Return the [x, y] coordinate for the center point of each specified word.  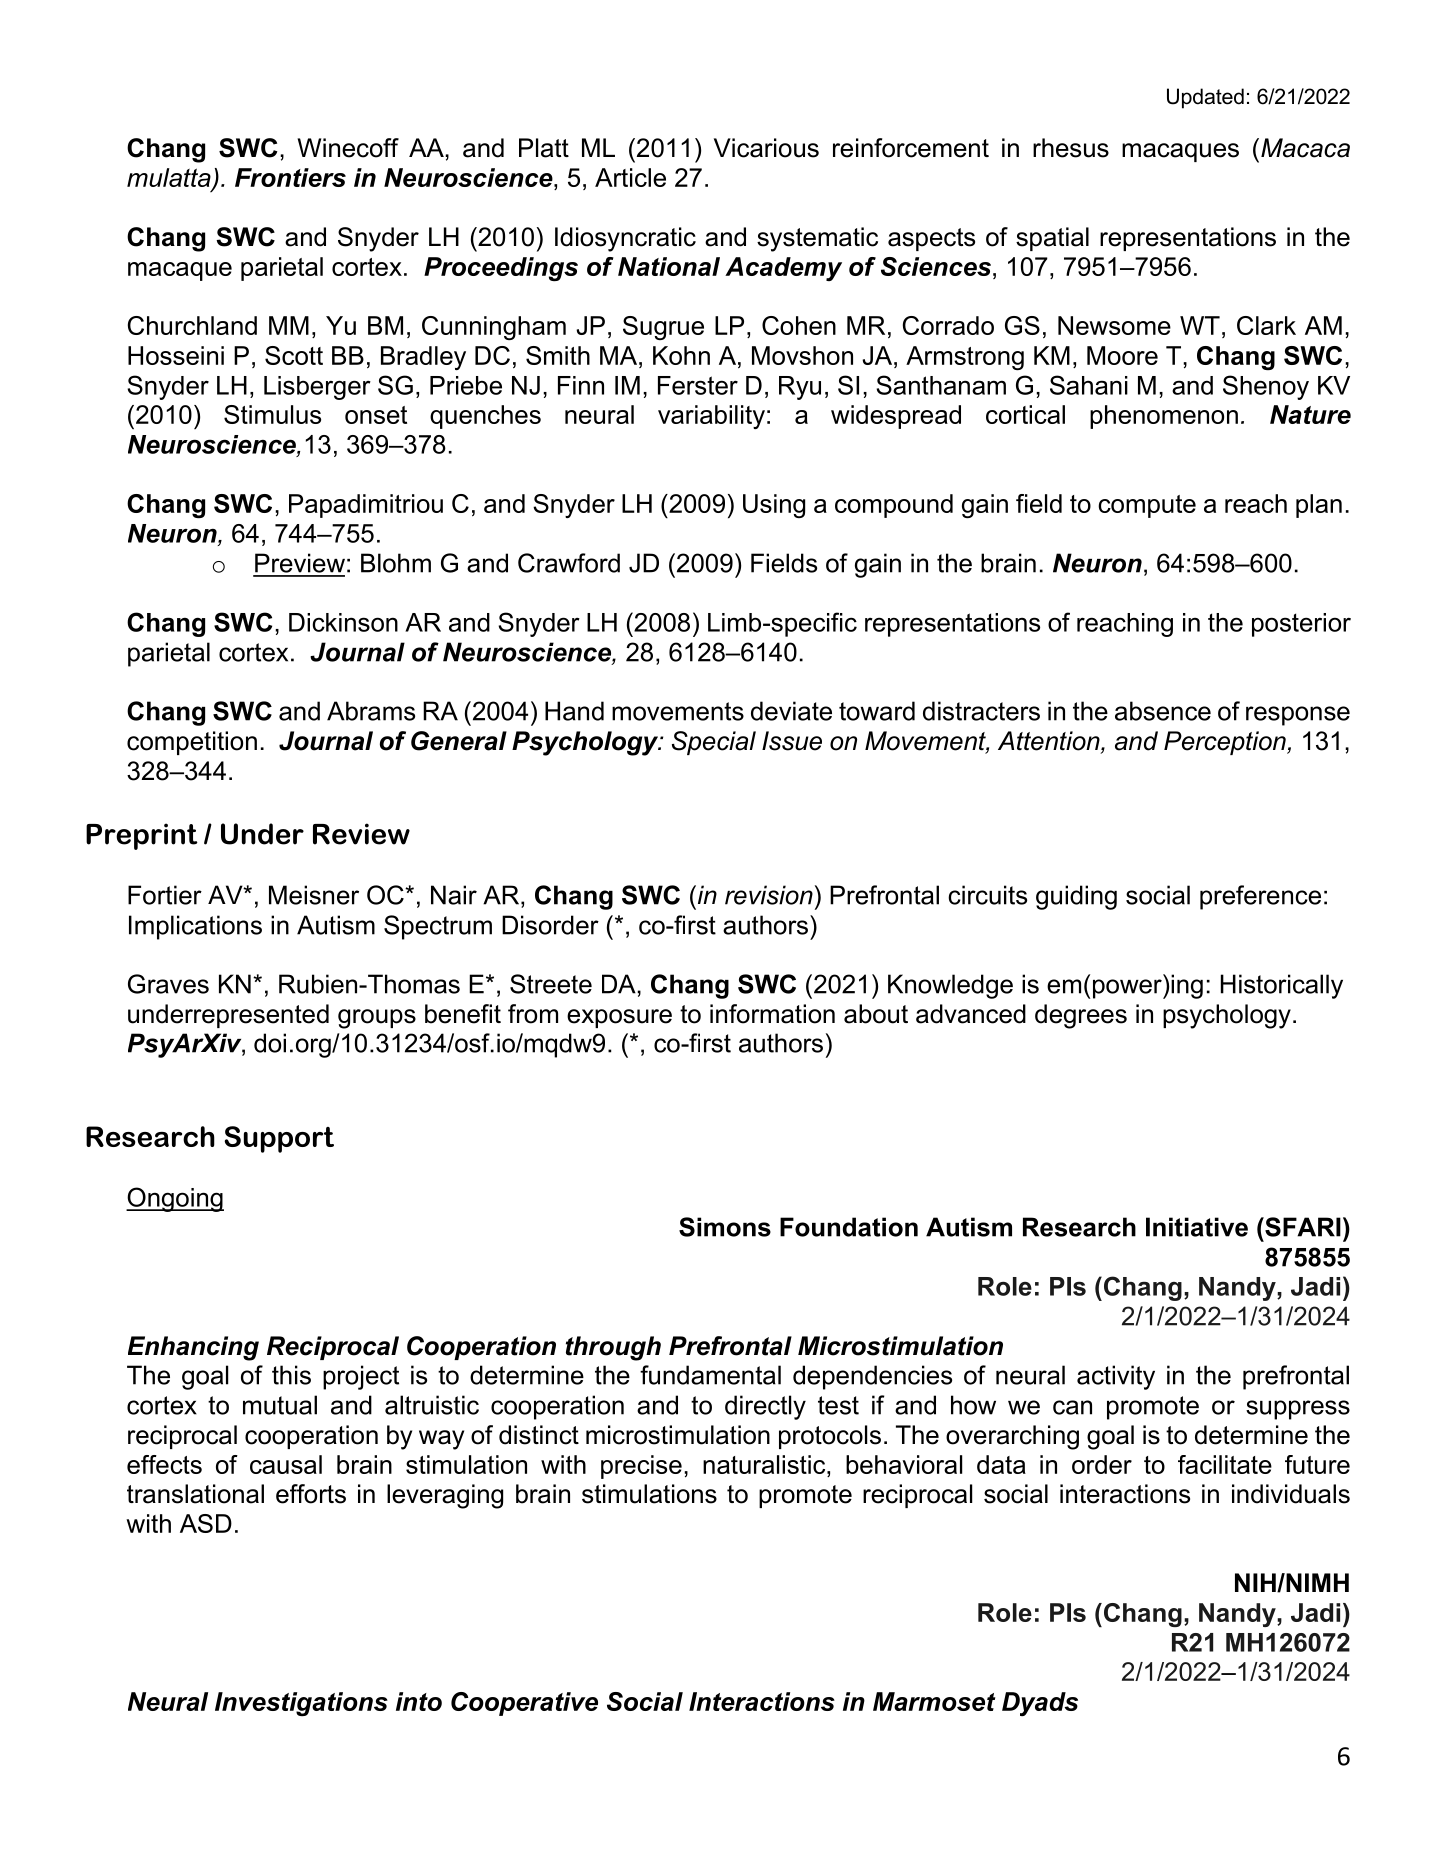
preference [1260, 897]
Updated [1205, 98]
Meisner [314, 895]
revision [769, 895]
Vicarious [766, 148]
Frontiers [290, 177]
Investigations [301, 1704]
